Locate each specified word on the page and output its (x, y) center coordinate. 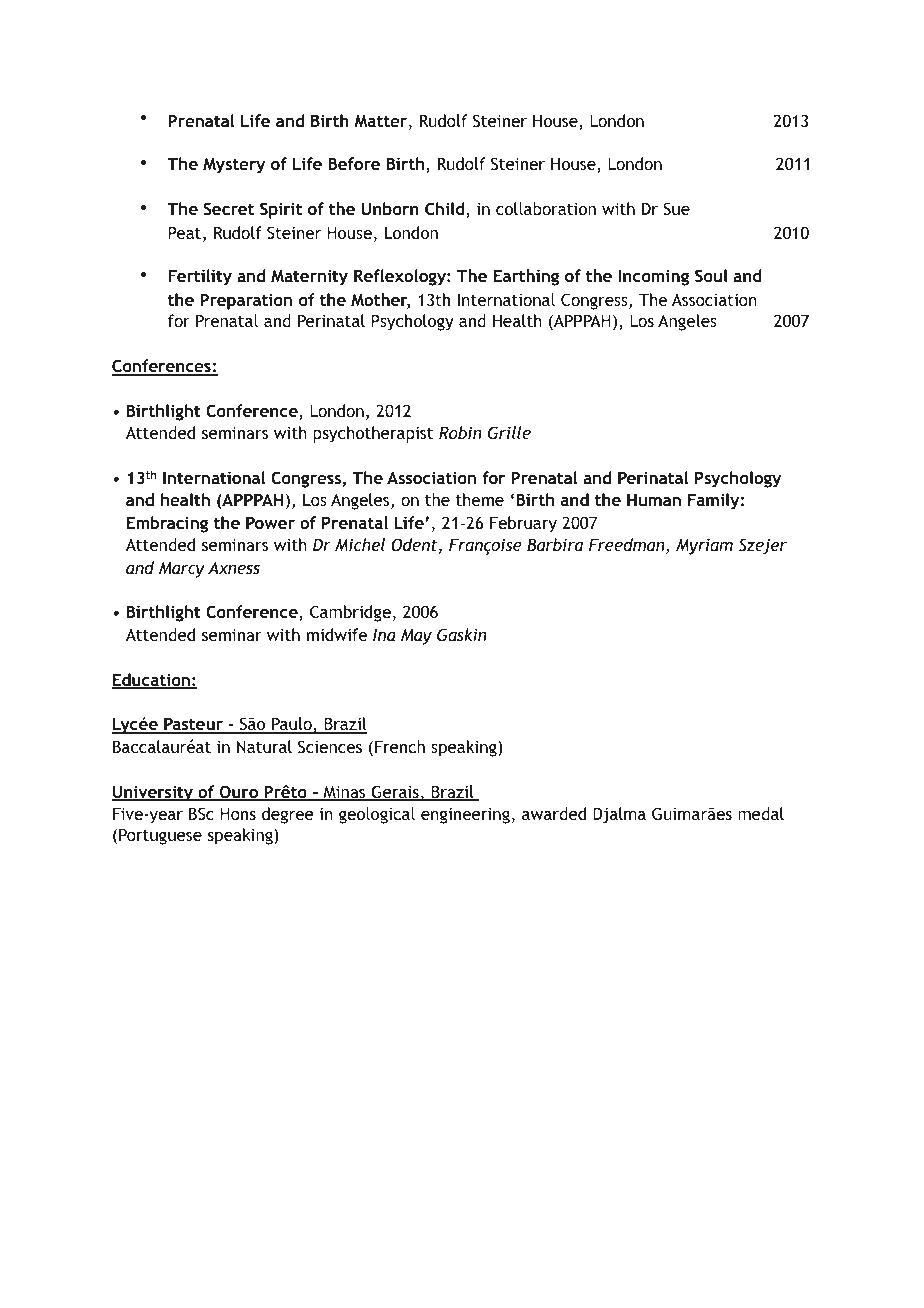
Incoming (653, 277)
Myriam (704, 546)
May (416, 636)
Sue (676, 208)
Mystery (234, 165)
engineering (465, 815)
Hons (238, 813)
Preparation (246, 301)
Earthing (526, 277)
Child (446, 210)
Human (654, 499)
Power (270, 522)
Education (152, 681)
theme (480, 499)
